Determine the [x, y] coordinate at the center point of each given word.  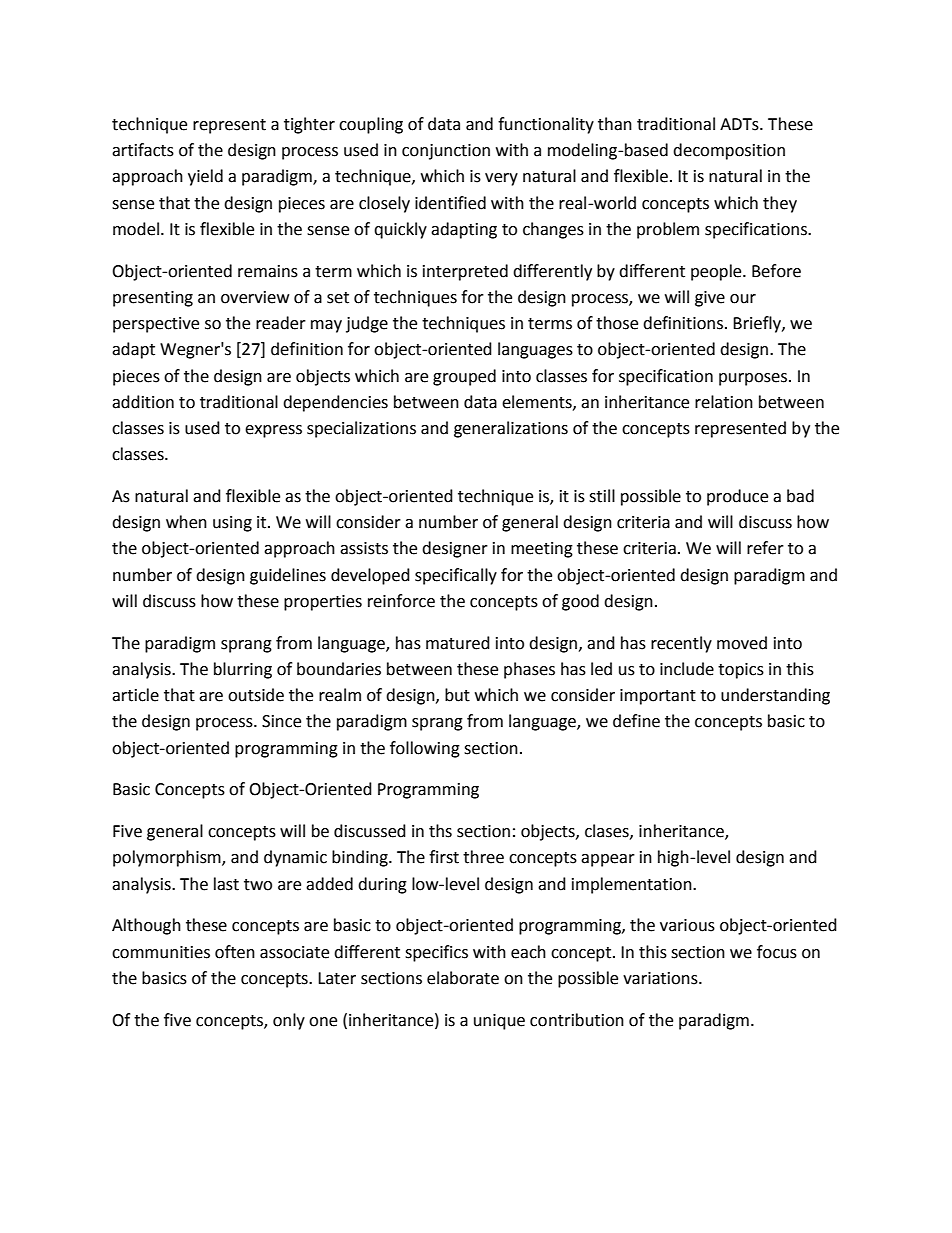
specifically [456, 576]
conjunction [446, 152]
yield [205, 177]
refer [765, 548]
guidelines [288, 576]
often [235, 952]
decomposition [729, 151]
